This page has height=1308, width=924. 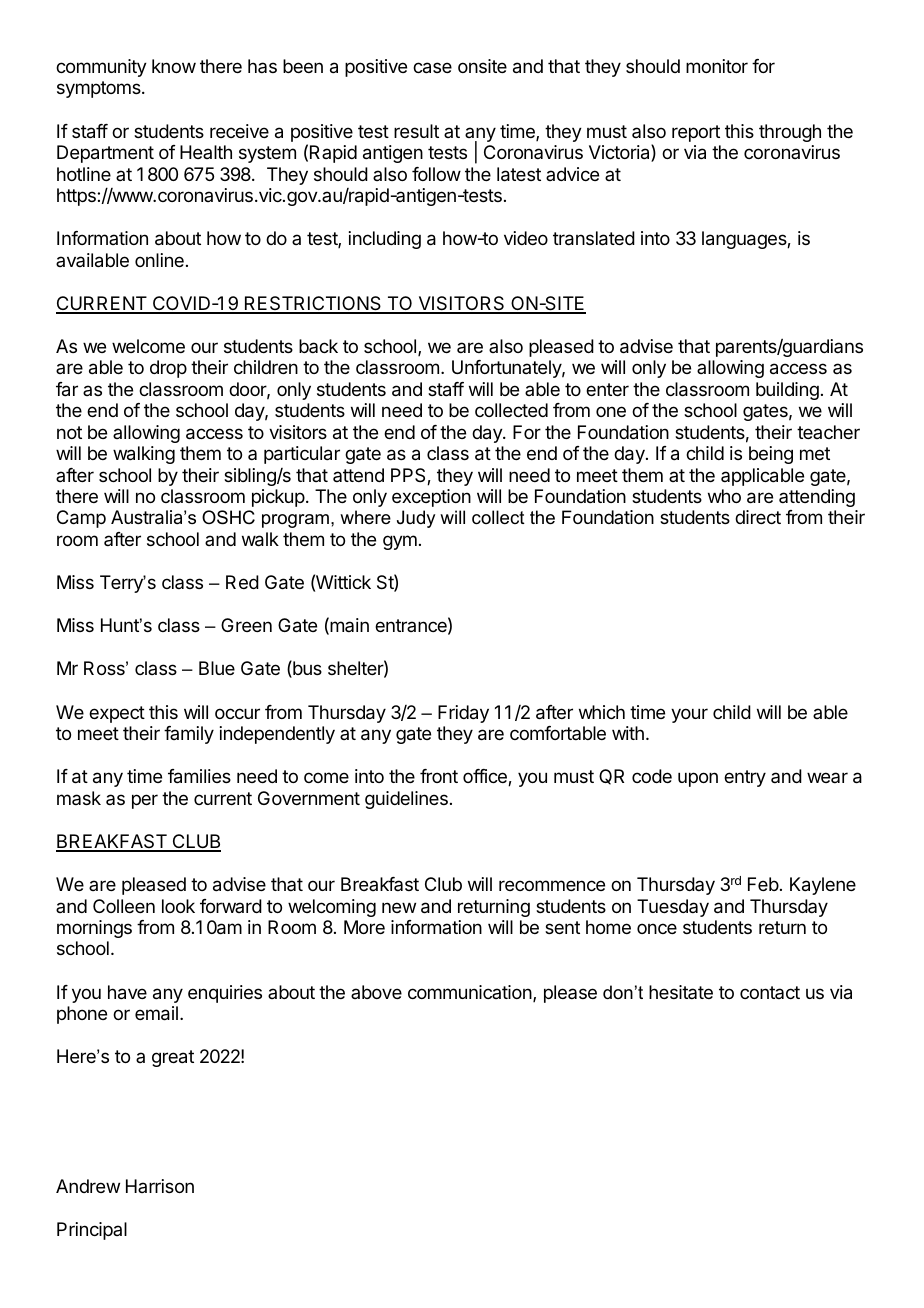 What do you see at coordinates (689, 715) in the page?
I see `your` at bounding box center [689, 715].
